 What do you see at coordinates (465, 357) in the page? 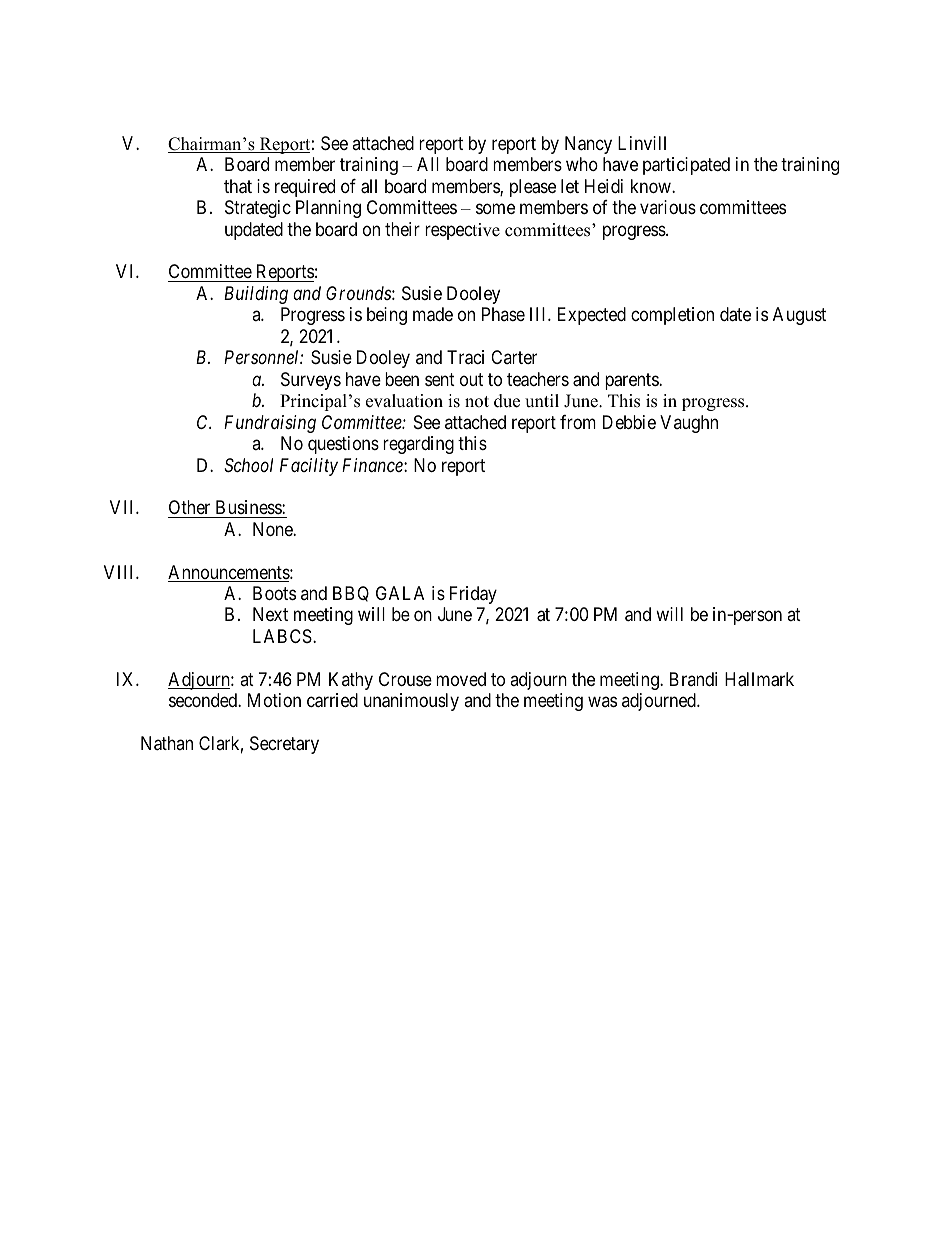
I see `Traci` at bounding box center [465, 357].
